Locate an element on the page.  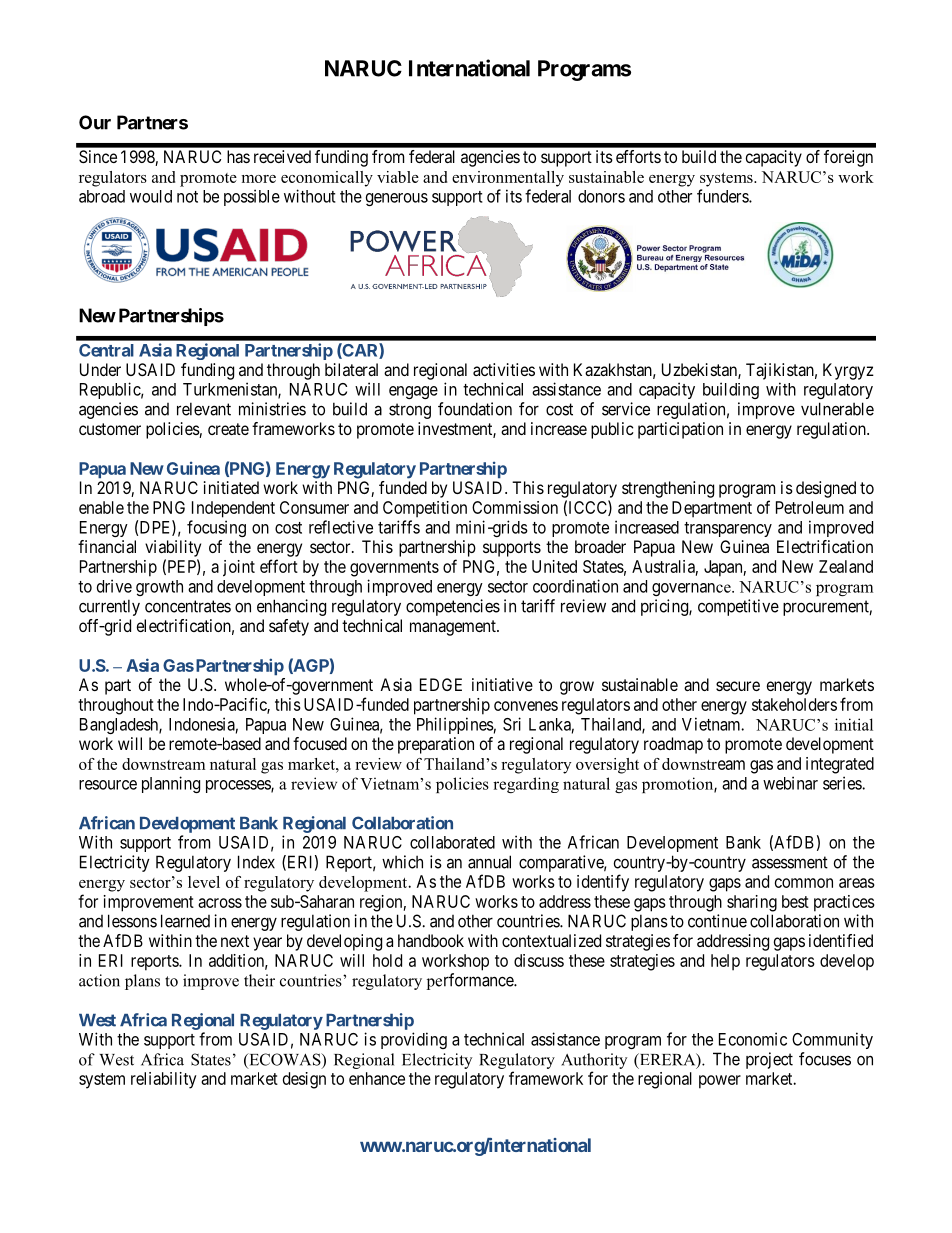
environmentally is located at coordinates (508, 179).
